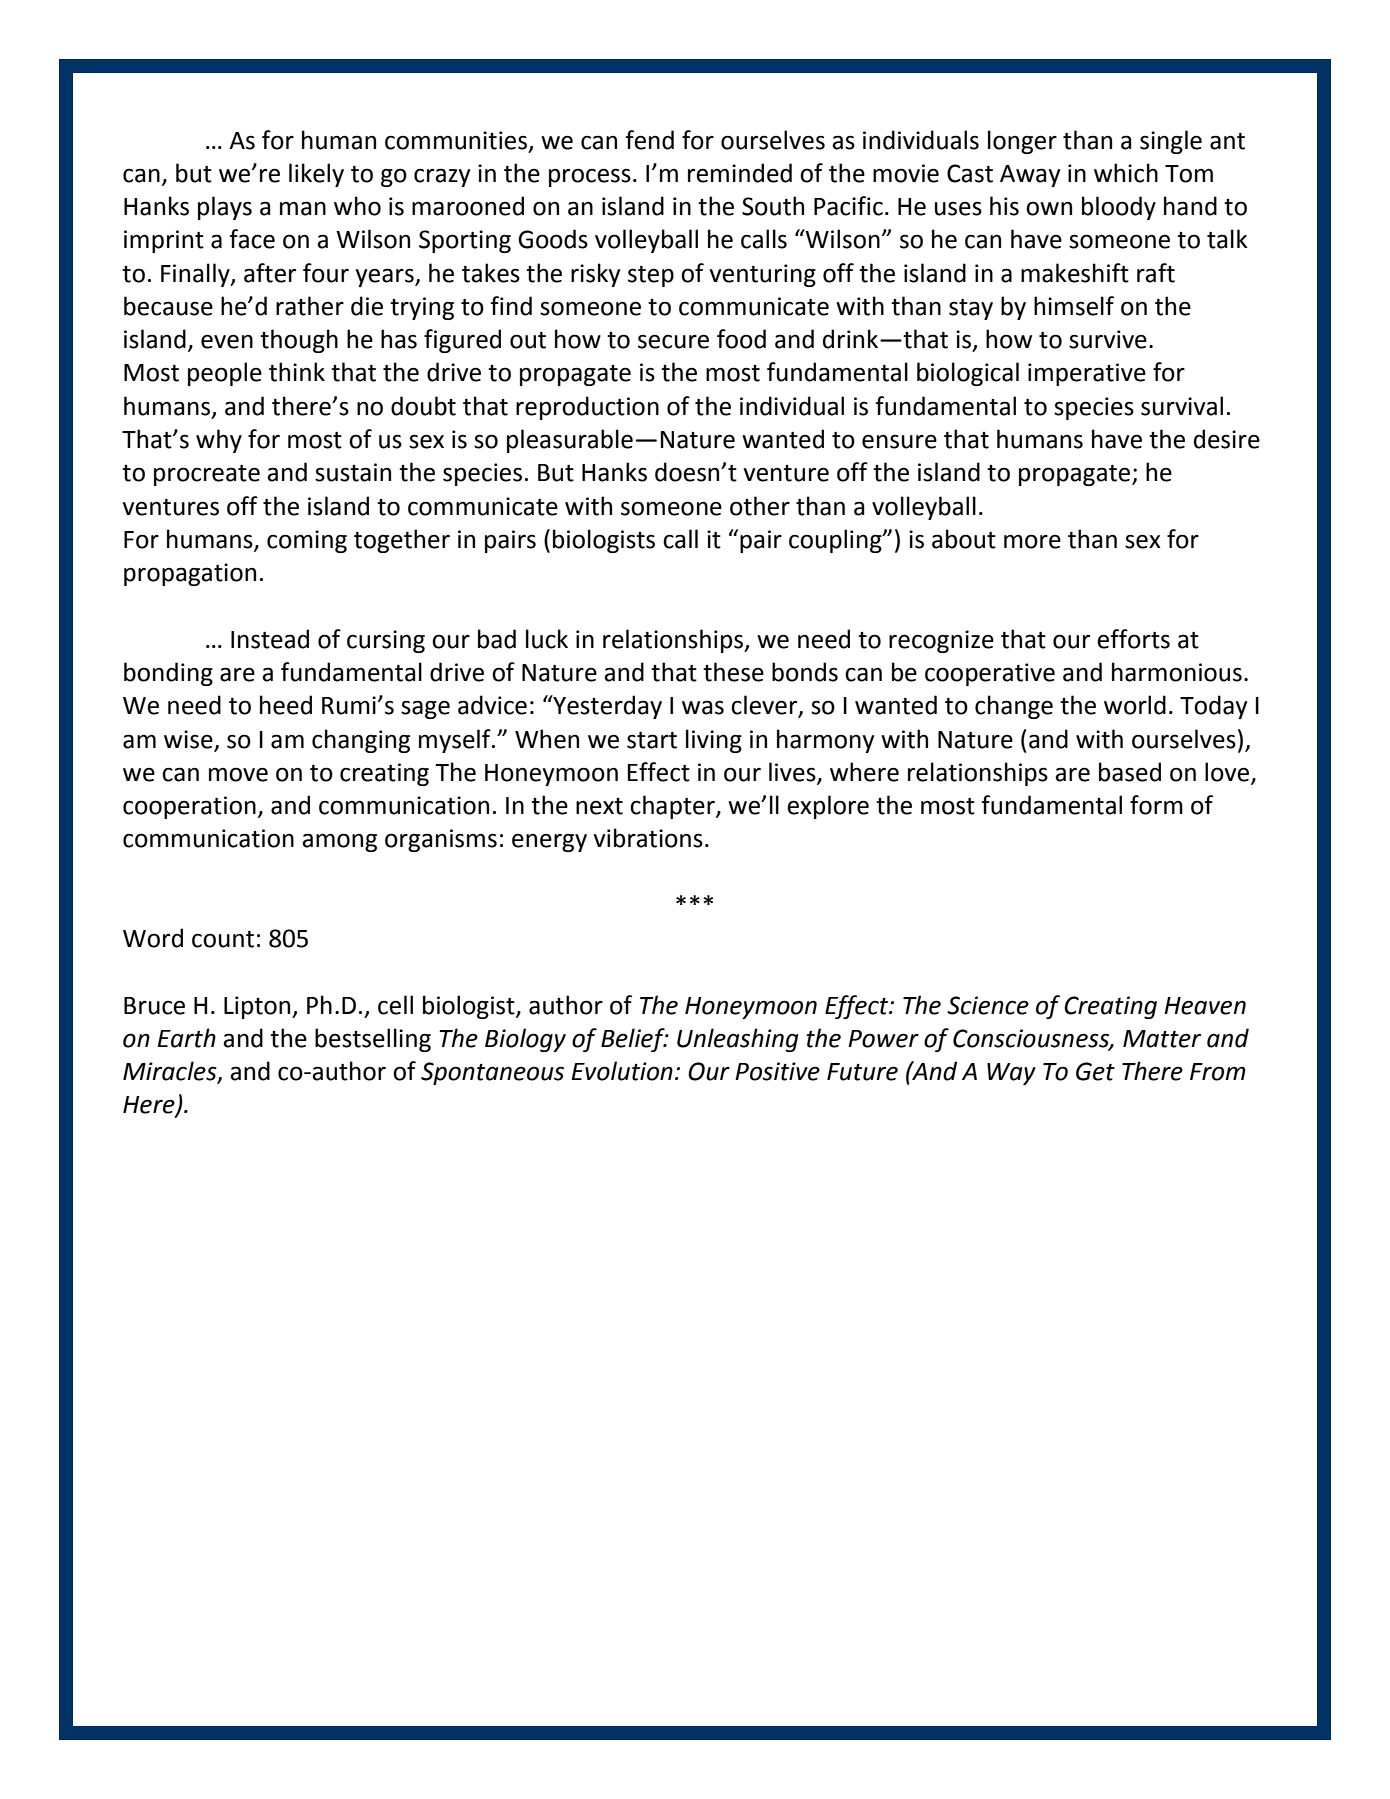 The image size is (1390, 1799). Describe the element at coordinates (740, 173) in the screenshot. I see `reminded` at that location.
